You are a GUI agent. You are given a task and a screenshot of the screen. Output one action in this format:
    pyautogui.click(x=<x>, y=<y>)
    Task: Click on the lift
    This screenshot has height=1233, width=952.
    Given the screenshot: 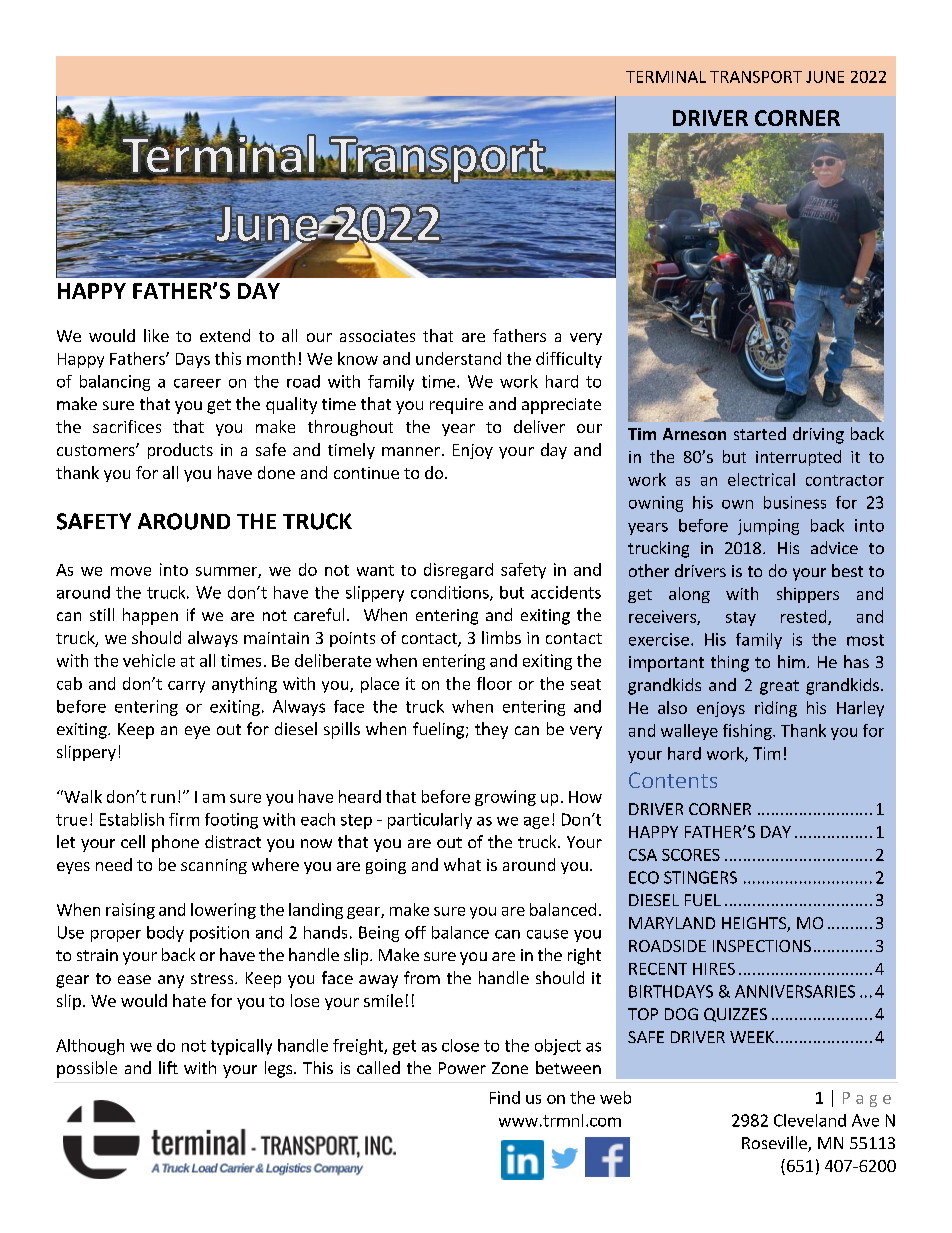 What is the action you would take?
    pyautogui.click(x=168, y=1067)
